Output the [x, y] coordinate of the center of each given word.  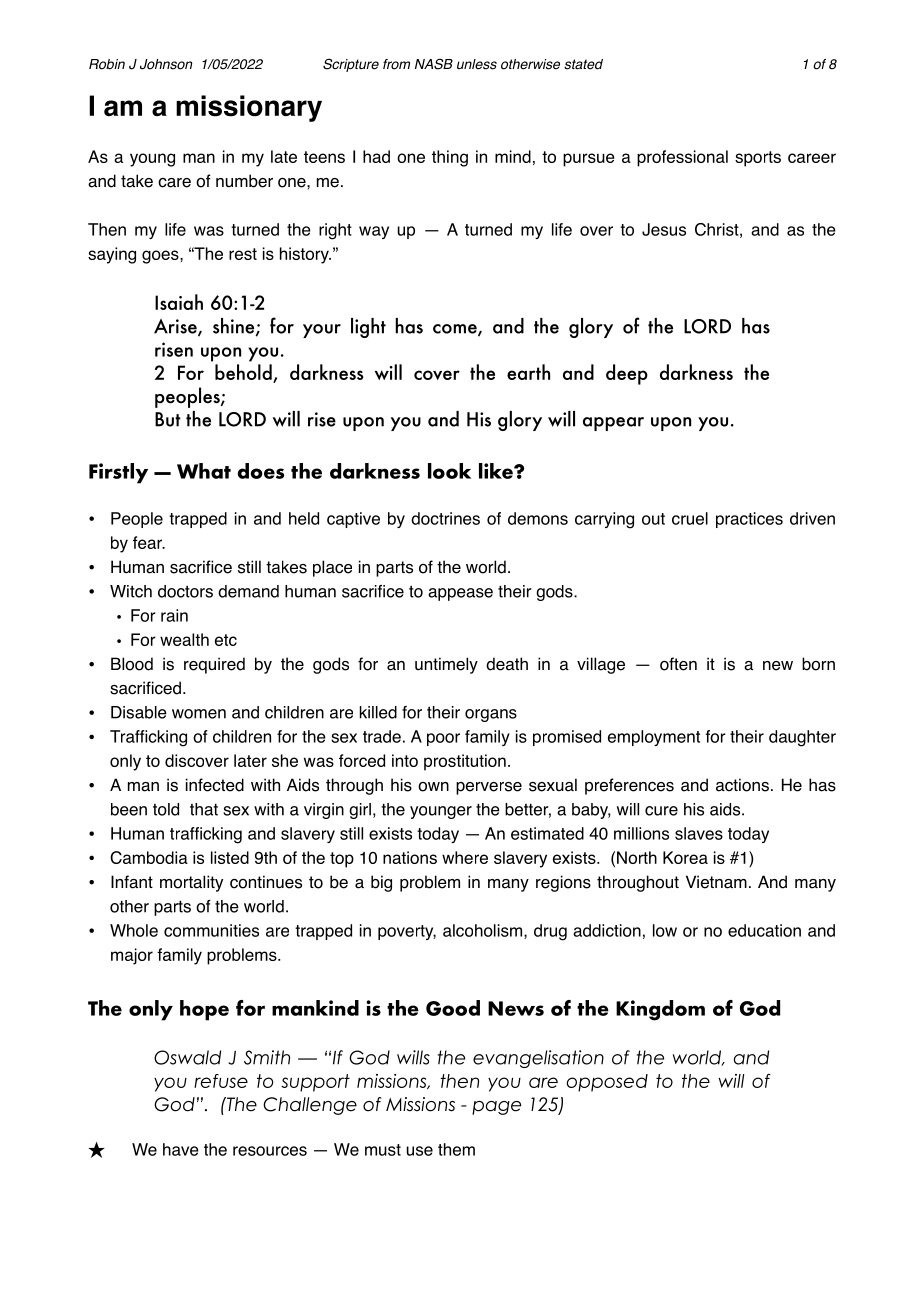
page [496, 1108]
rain [174, 615]
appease [460, 594]
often [678, 664]
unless [477, 64]
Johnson [166, 64]
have [181, 1149]
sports [758, 159]
